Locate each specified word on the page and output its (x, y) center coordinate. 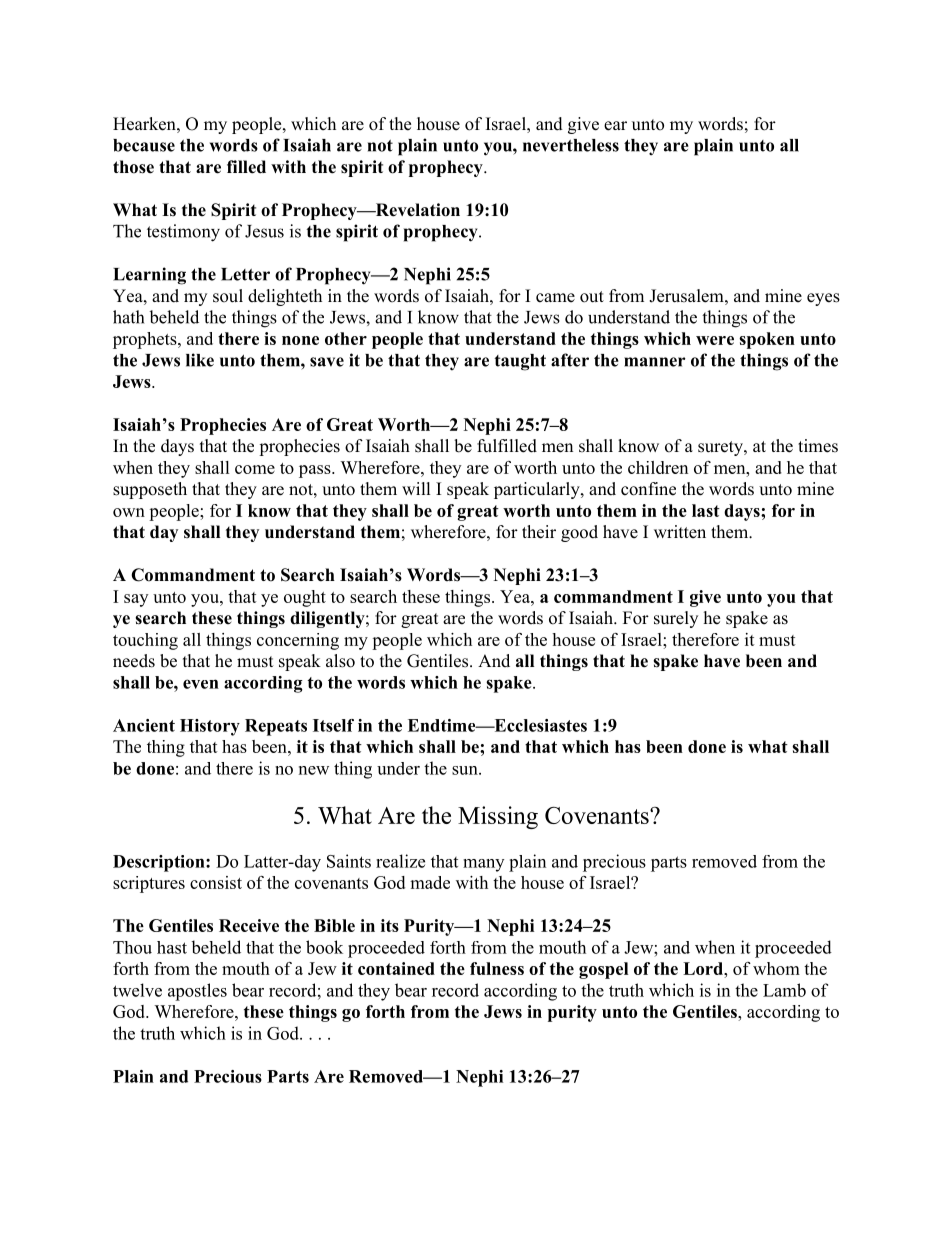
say (136, 600)
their (539, 532)
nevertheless (571, 145)
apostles (197, 992)
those (133, 167)
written (680, 532)
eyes (823, 299)
